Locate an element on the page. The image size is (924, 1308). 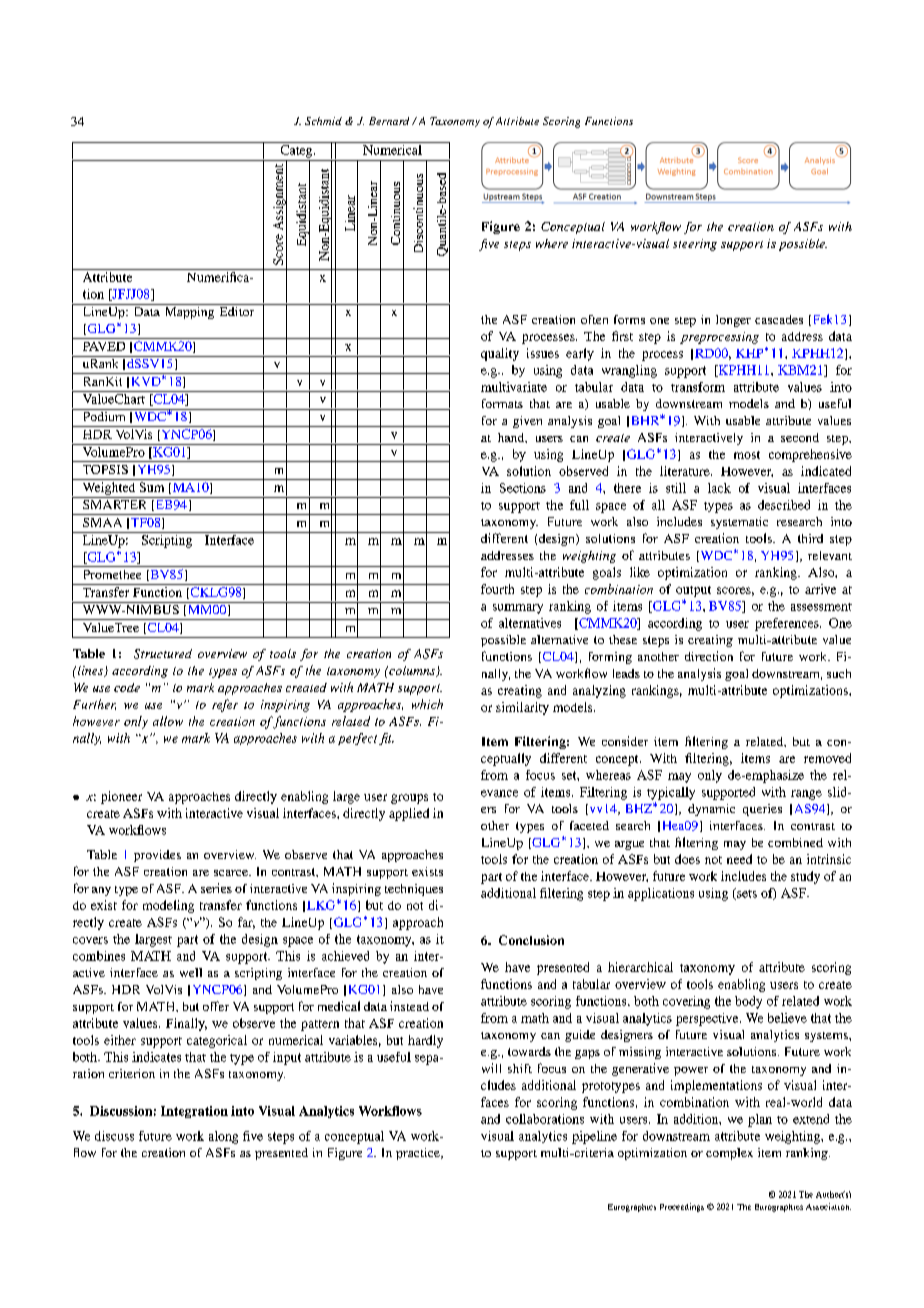
Bernard is located at coordinates (389, 121).
